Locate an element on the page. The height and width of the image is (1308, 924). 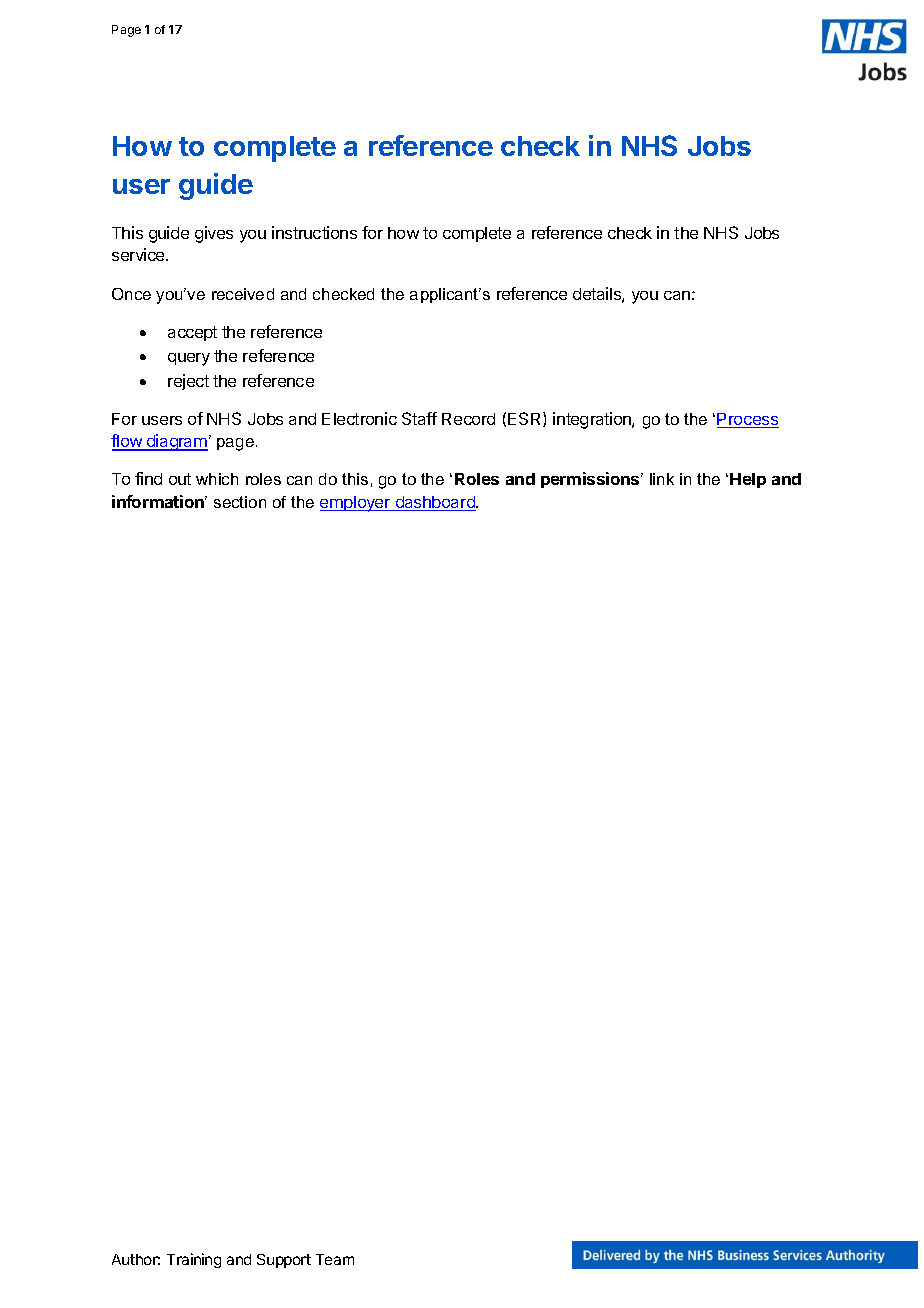
Training is located at coordinates (194, 1260).
